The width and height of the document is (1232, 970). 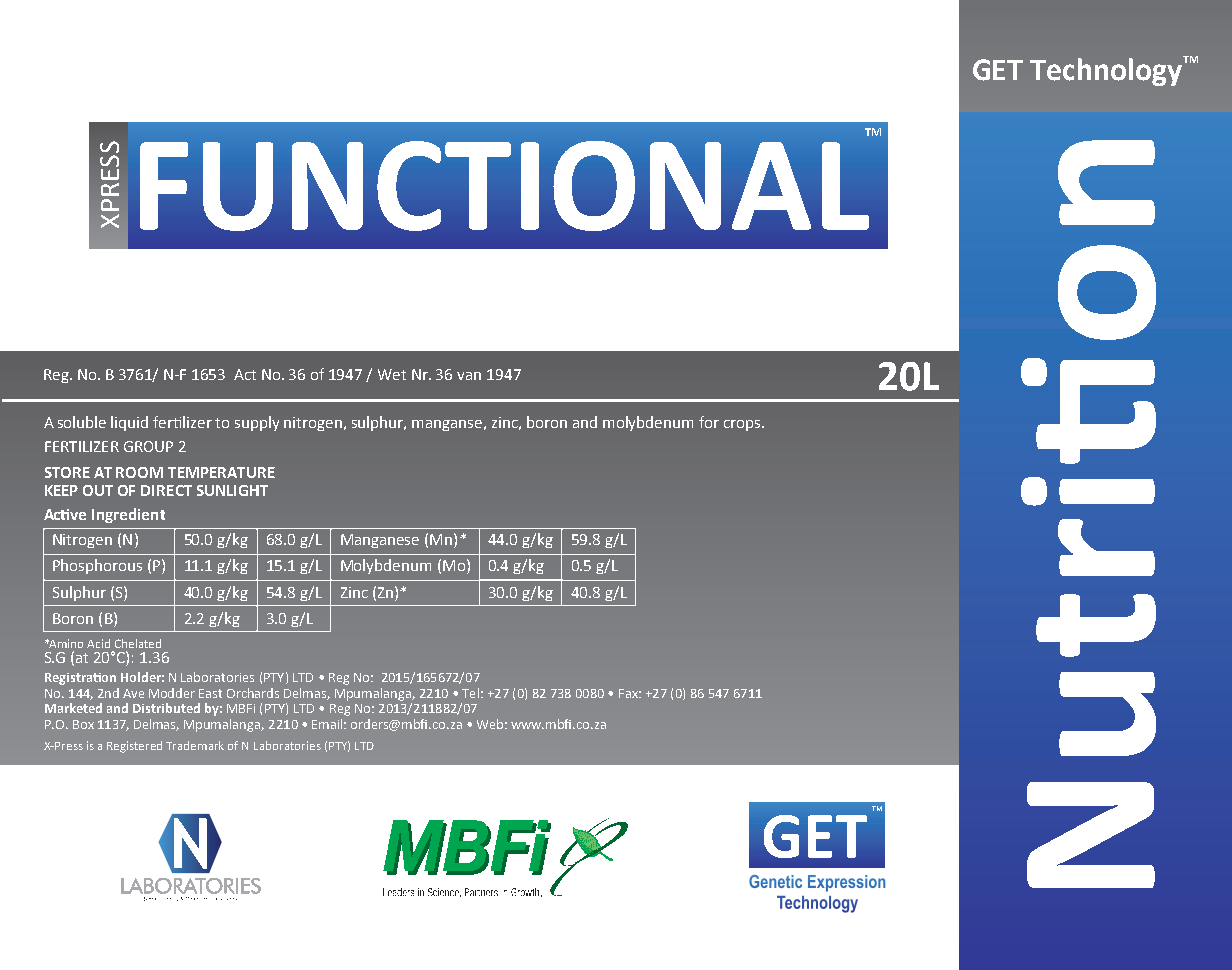 What do you see at coordinates (134, 747) in the document?
I see `Registered` at bounding box center [134, 747].
